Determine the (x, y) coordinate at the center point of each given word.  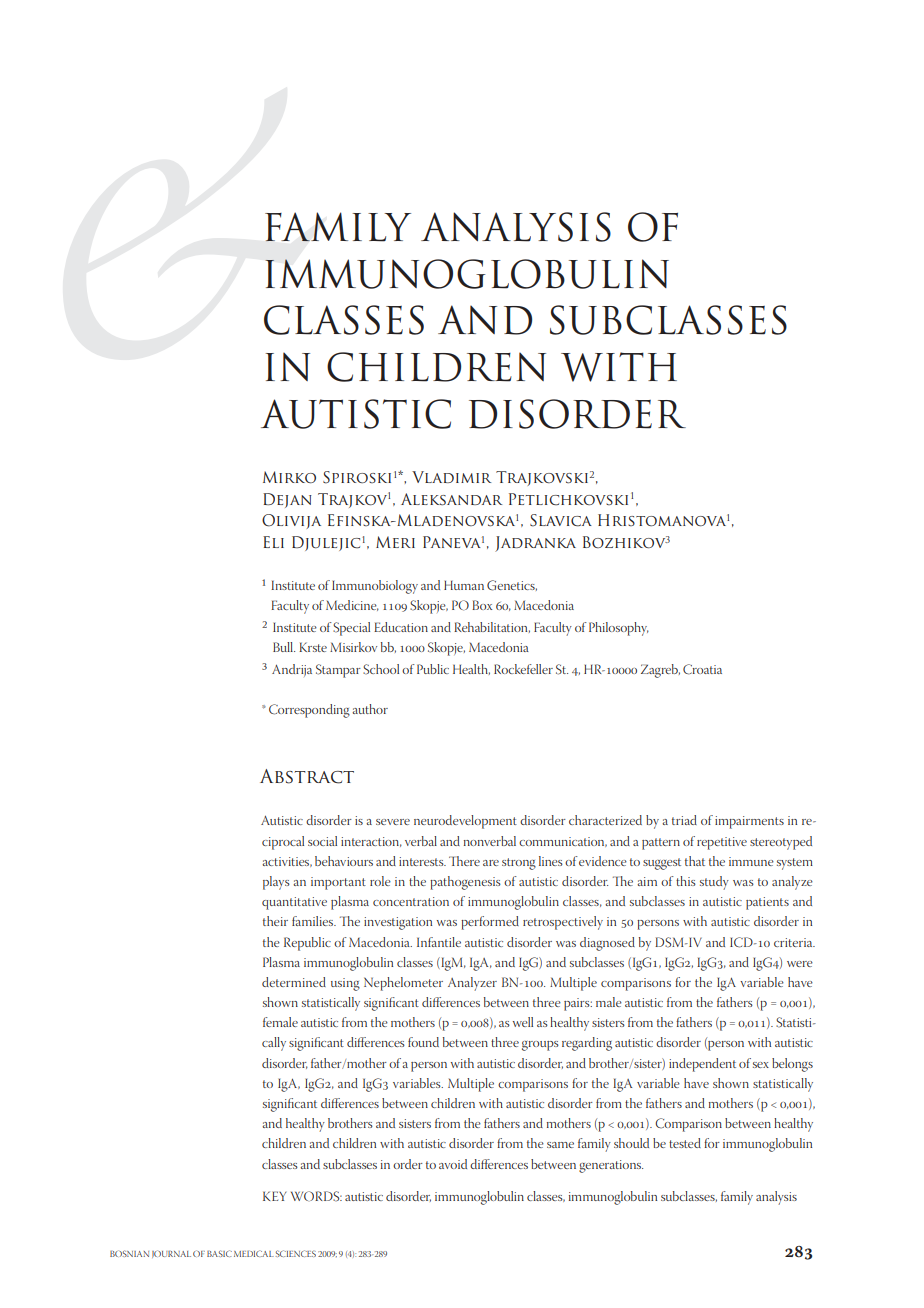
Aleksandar (451, 499)
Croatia (702, 669)
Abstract (307, 776)
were (800, 964)
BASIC (219, 1253)
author (370, 709)
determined (294, 982)
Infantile (439, 942)
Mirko (289, 477)
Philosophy (619, 629)
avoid (453, 1164)
